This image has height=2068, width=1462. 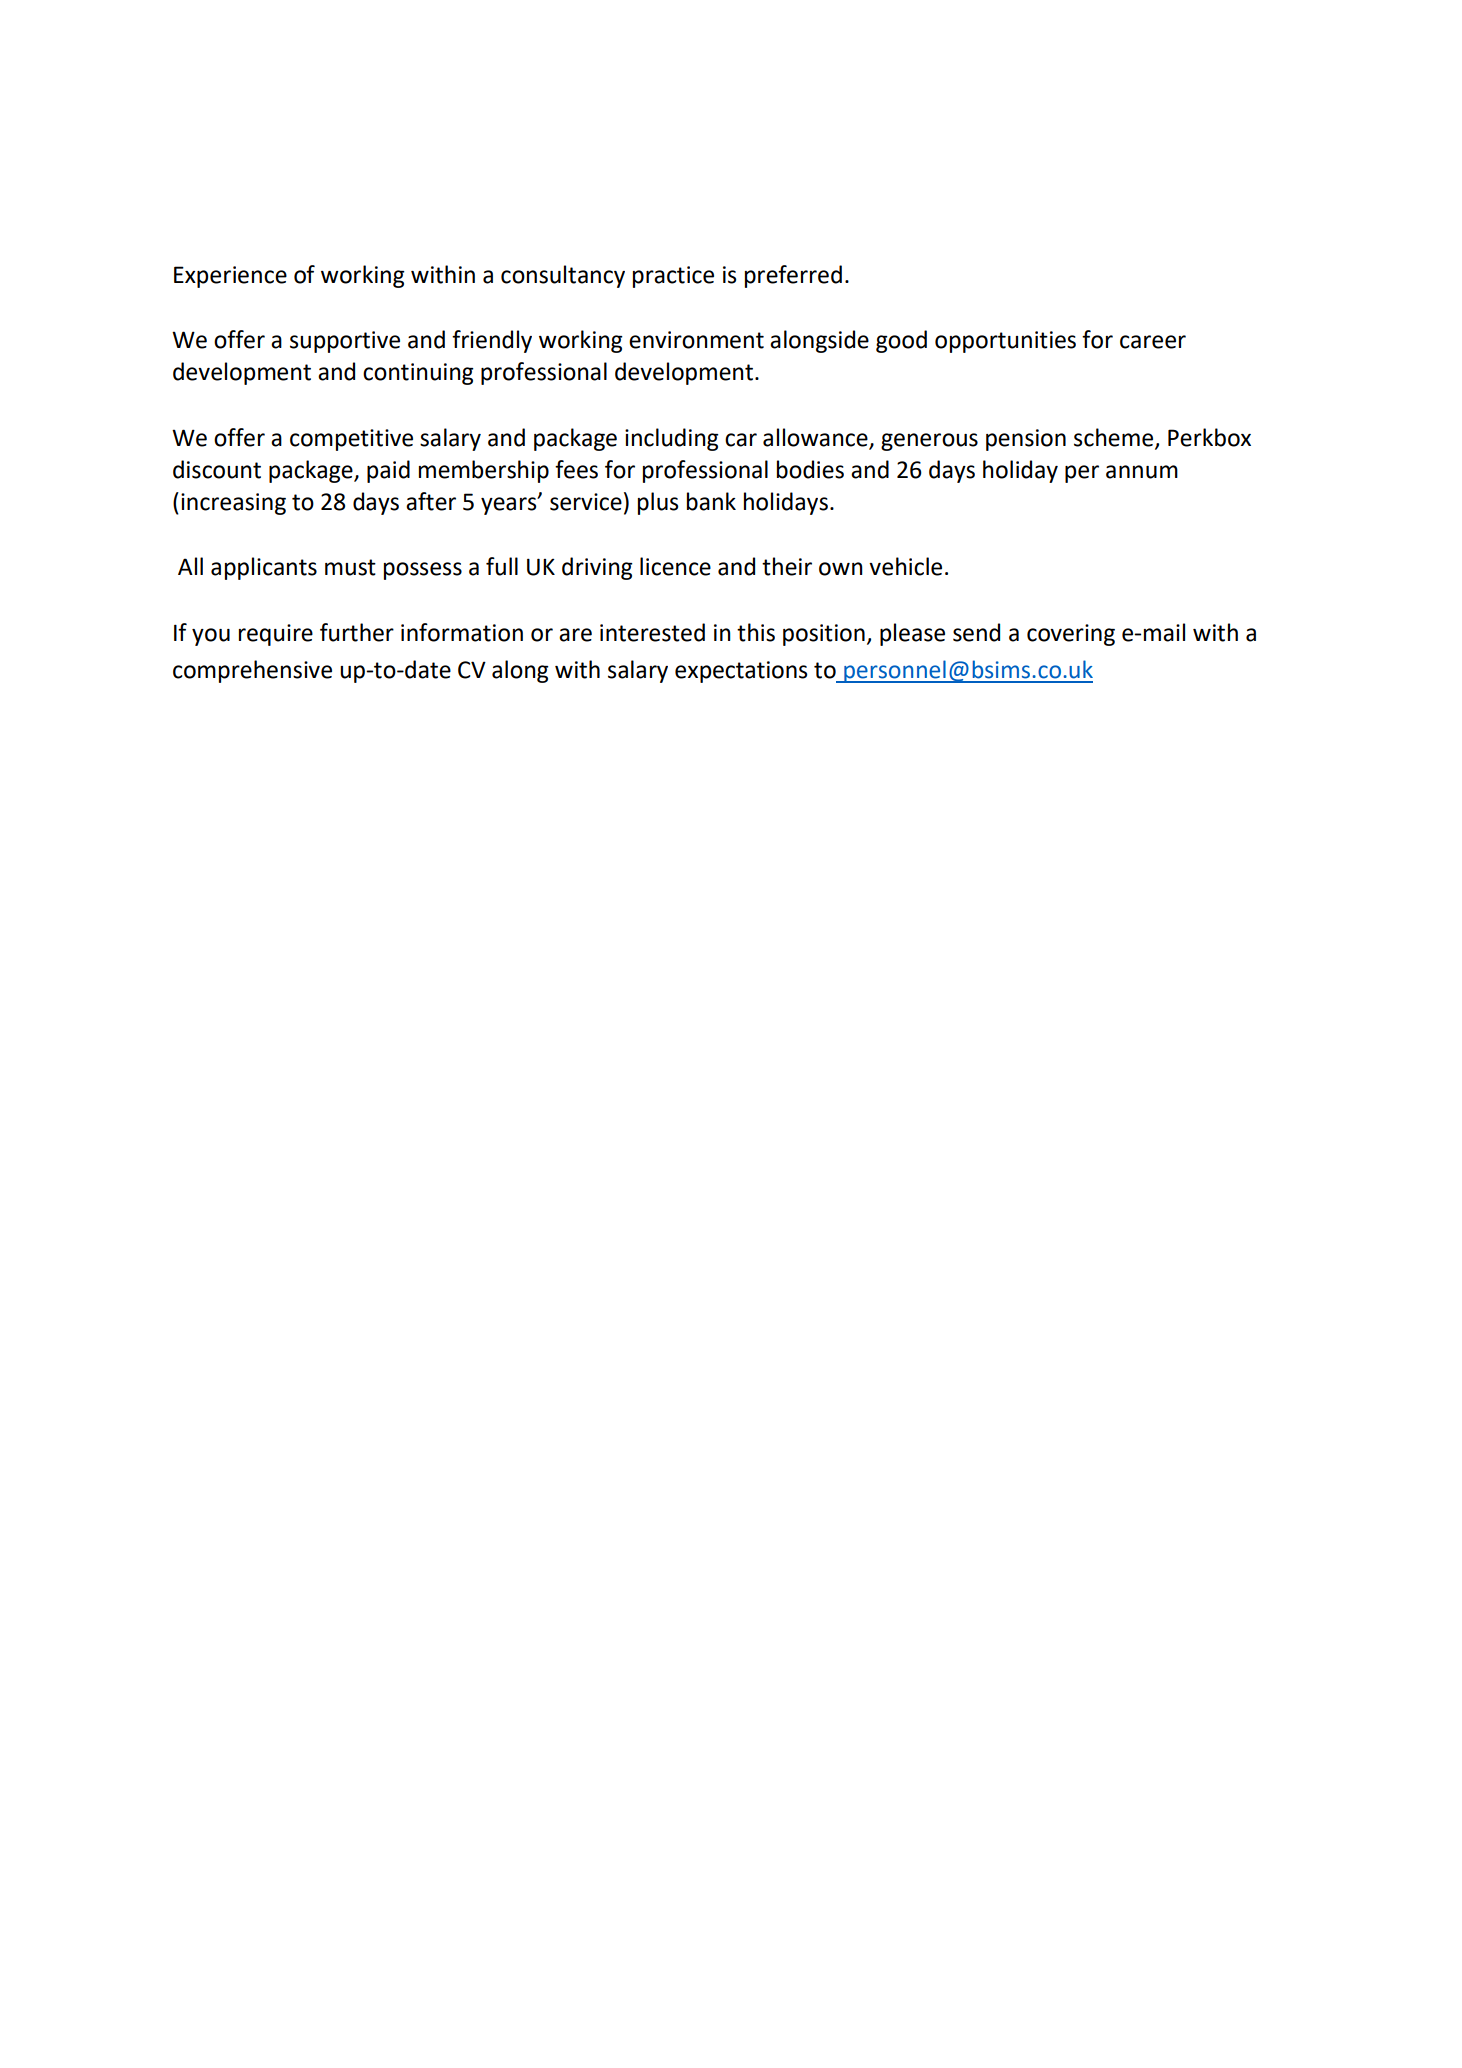 What do you see at coordinates (741, 672) in the image?
I see `expectations` at bounding box center [741, 672].
